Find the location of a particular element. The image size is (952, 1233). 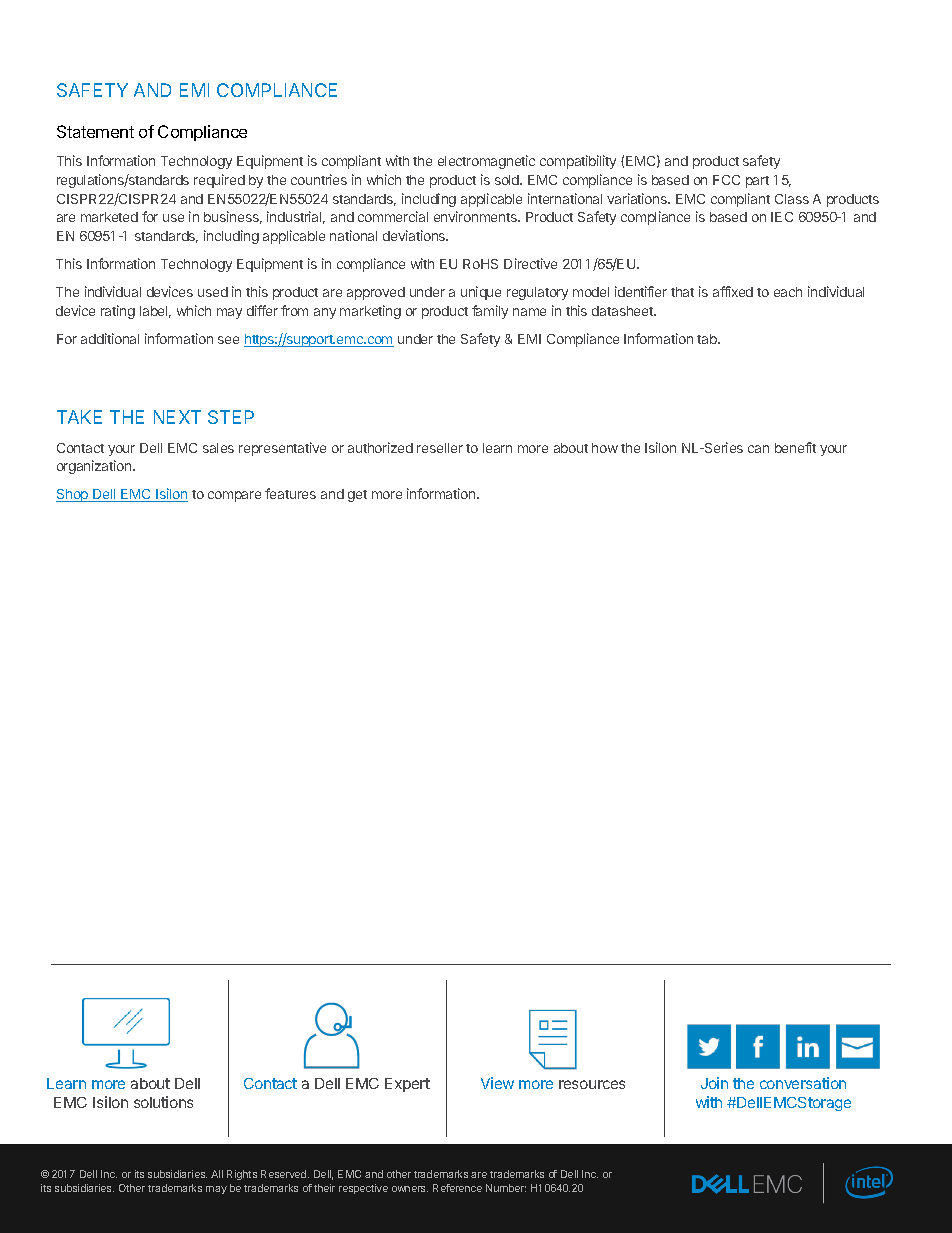

Join is located at coordinates (714, 1083).
